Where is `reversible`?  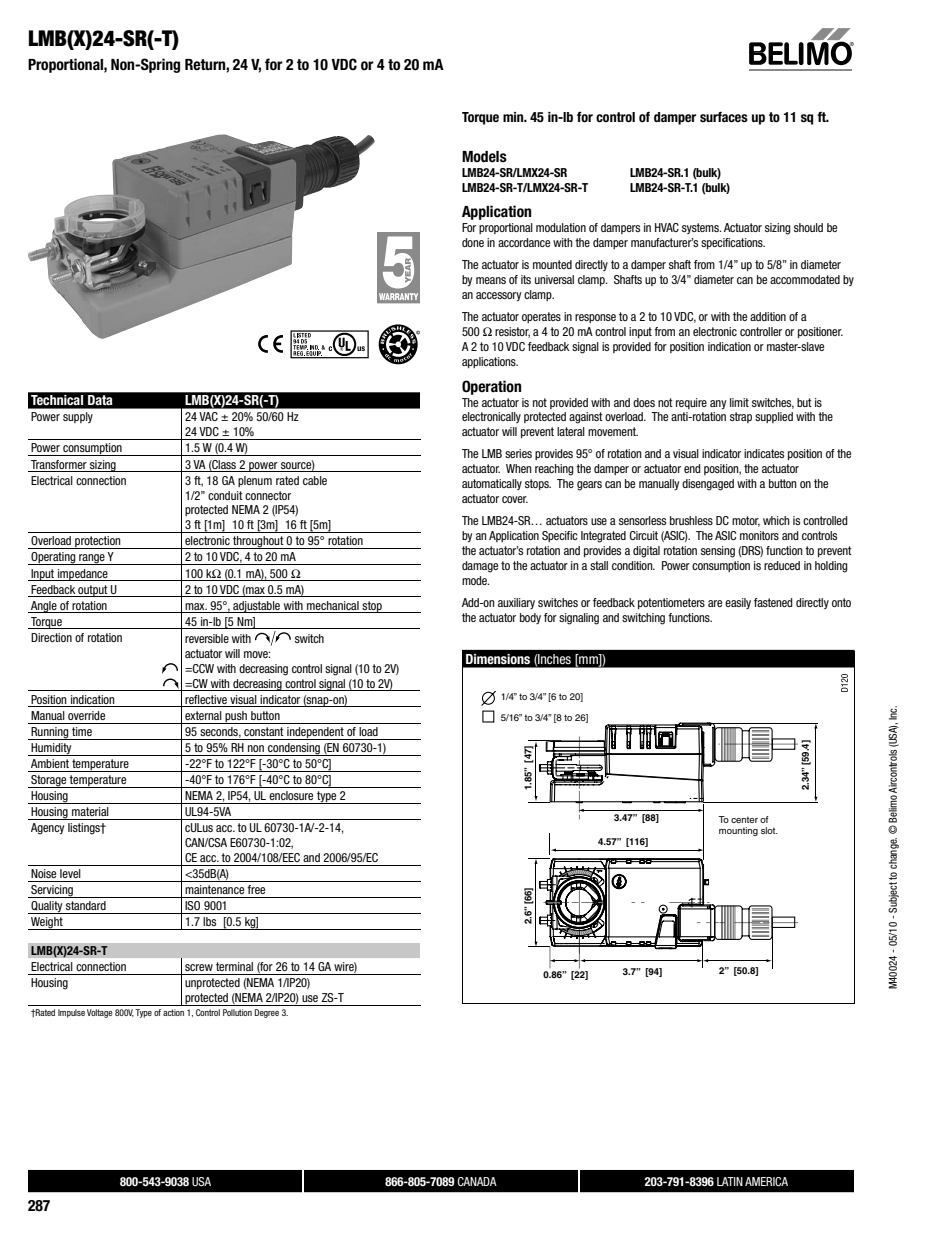
reversible is located at coordinates (207, 638).
